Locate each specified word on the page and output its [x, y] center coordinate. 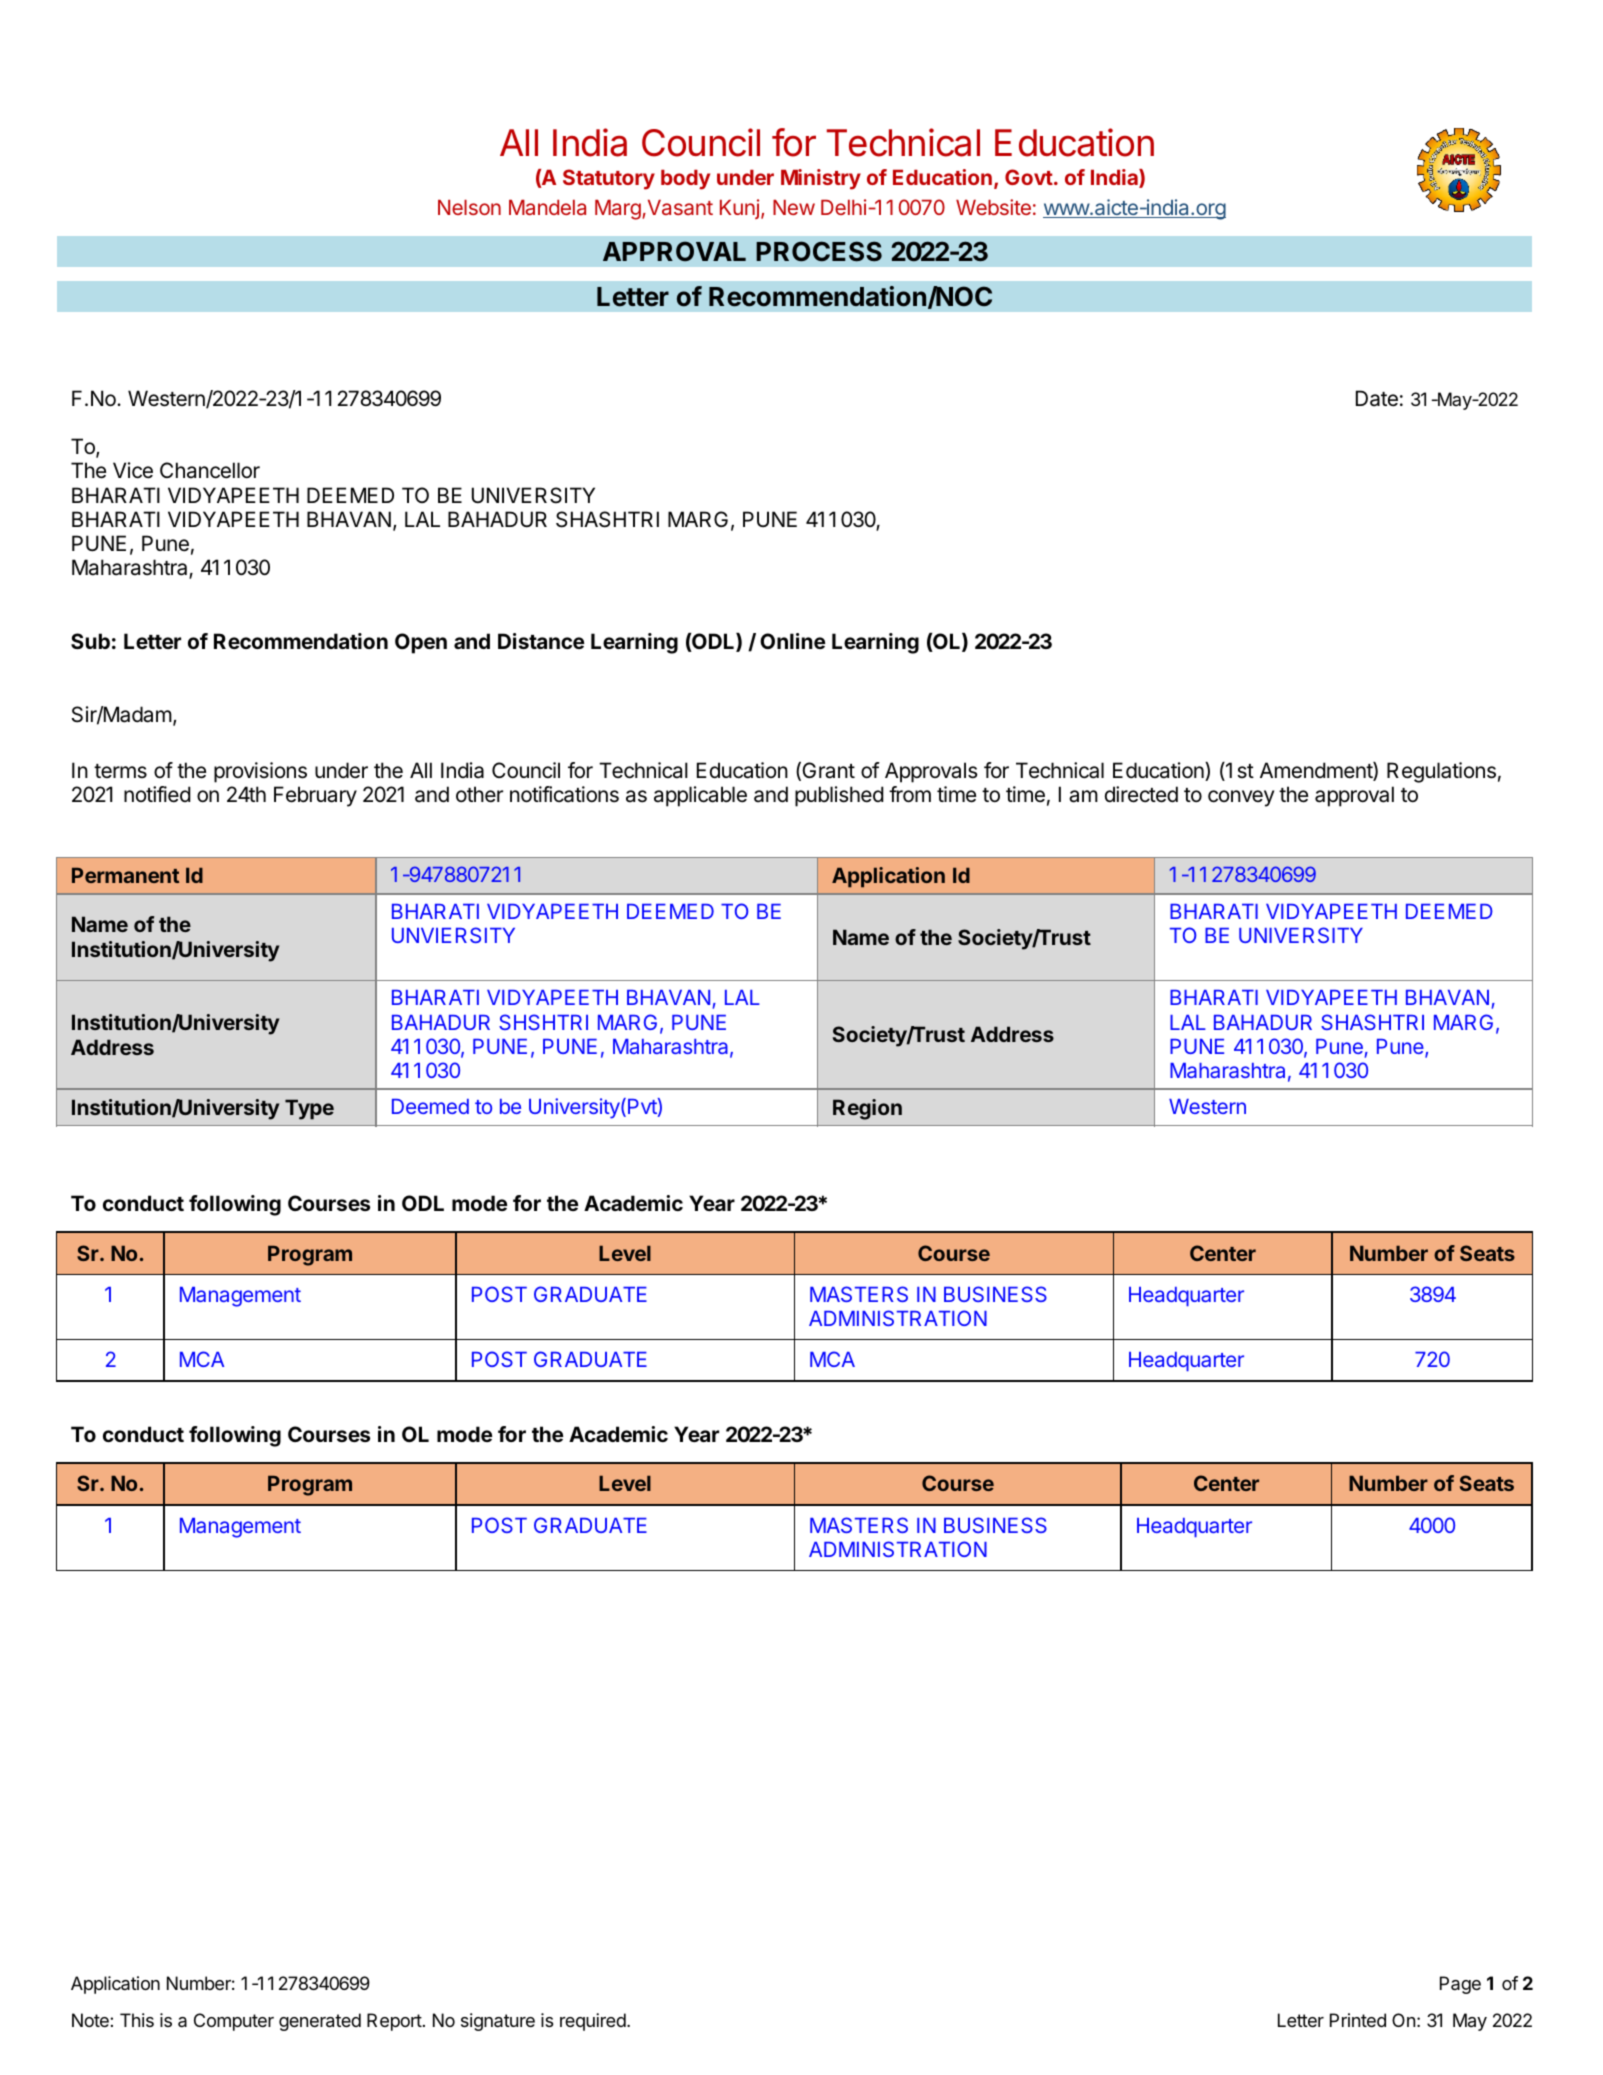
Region [867, 1109]
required [594, 2022]
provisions [260, 772]
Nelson [469, 207]
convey [1241, 798]
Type [309, 1109]
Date [1377, 398]
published [839, 796]
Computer [234, 2022]
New [794, 207]
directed [1141, 794]
